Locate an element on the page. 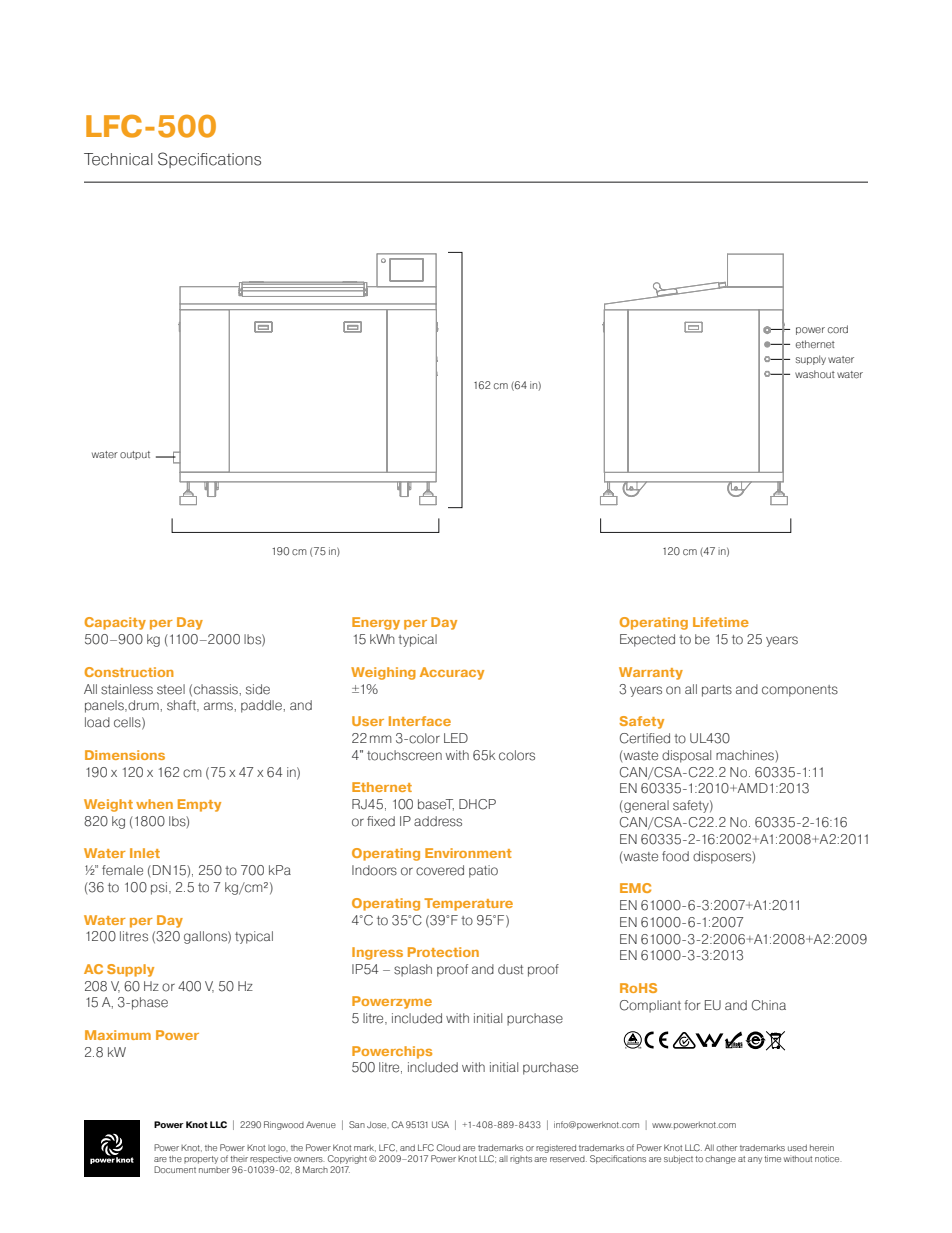  food is located at coordinates (675, 856).
